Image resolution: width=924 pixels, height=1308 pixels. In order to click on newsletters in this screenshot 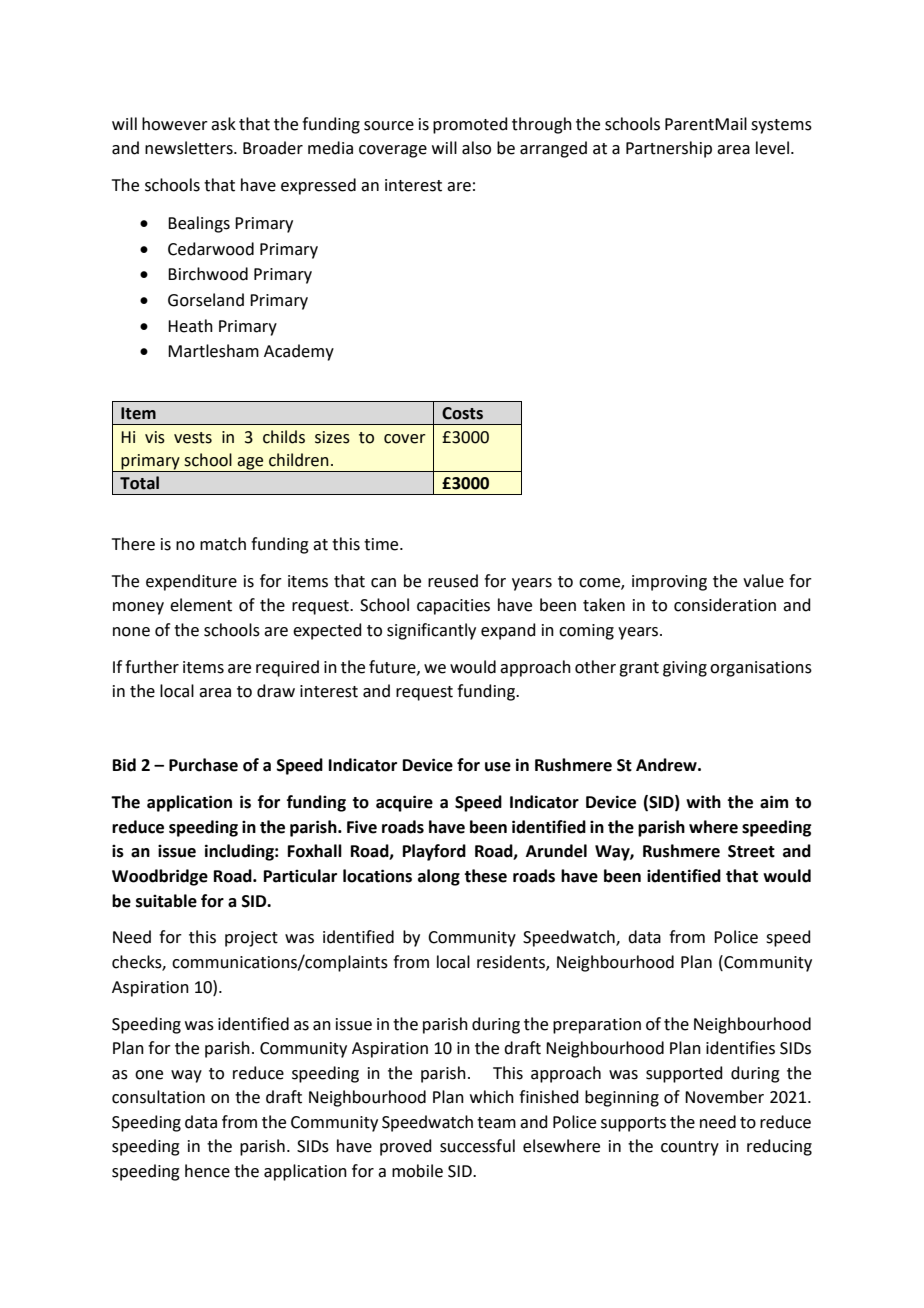, I will do `click(190, 148)`.
